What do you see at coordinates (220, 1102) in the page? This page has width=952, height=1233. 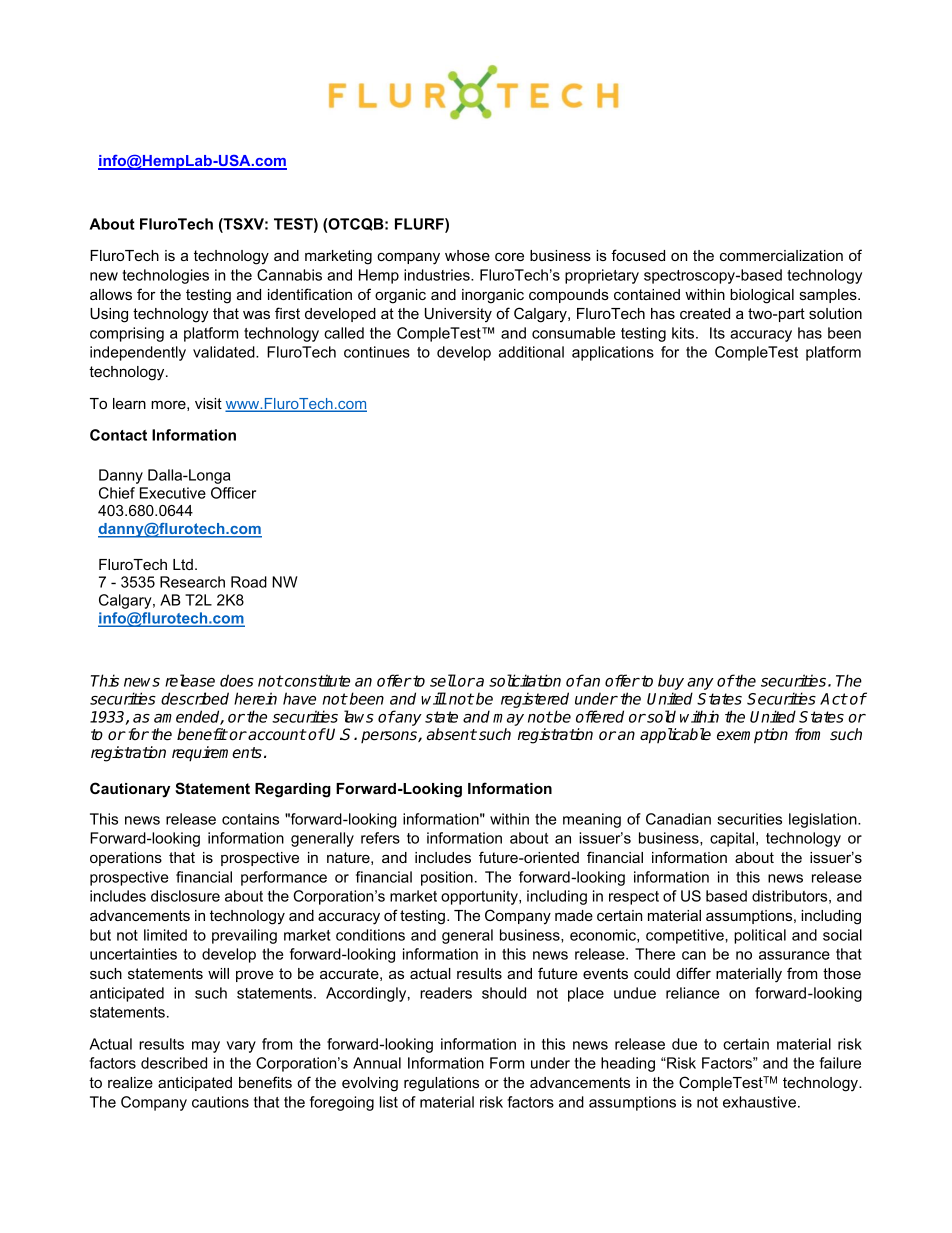 I see `cautions` at bounding box center [220, 1102].
